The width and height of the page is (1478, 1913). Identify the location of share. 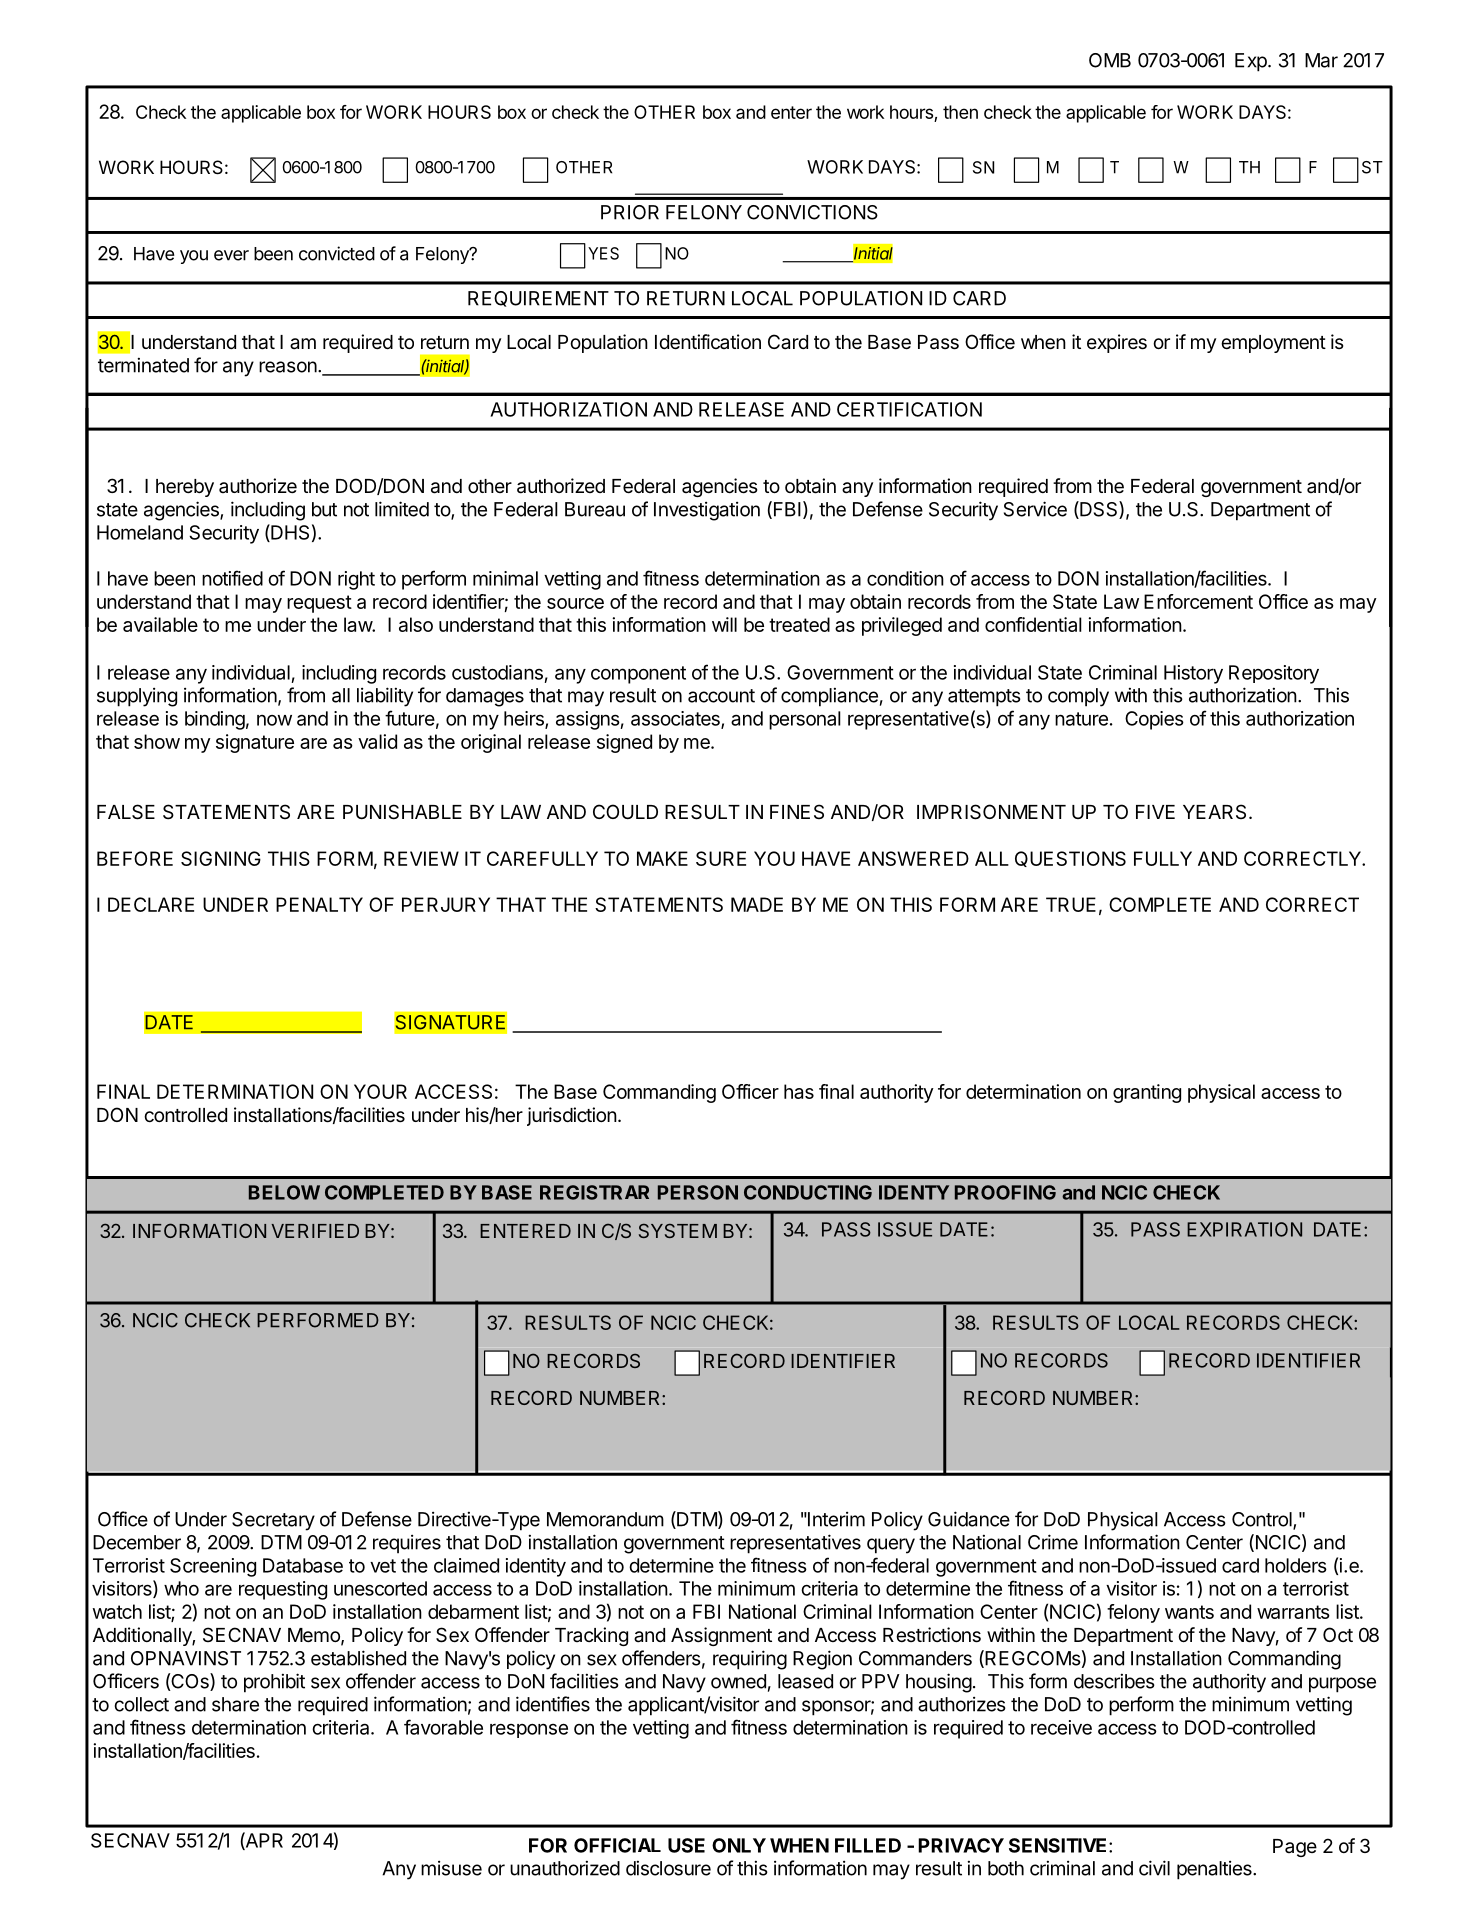
(235, 1704).
